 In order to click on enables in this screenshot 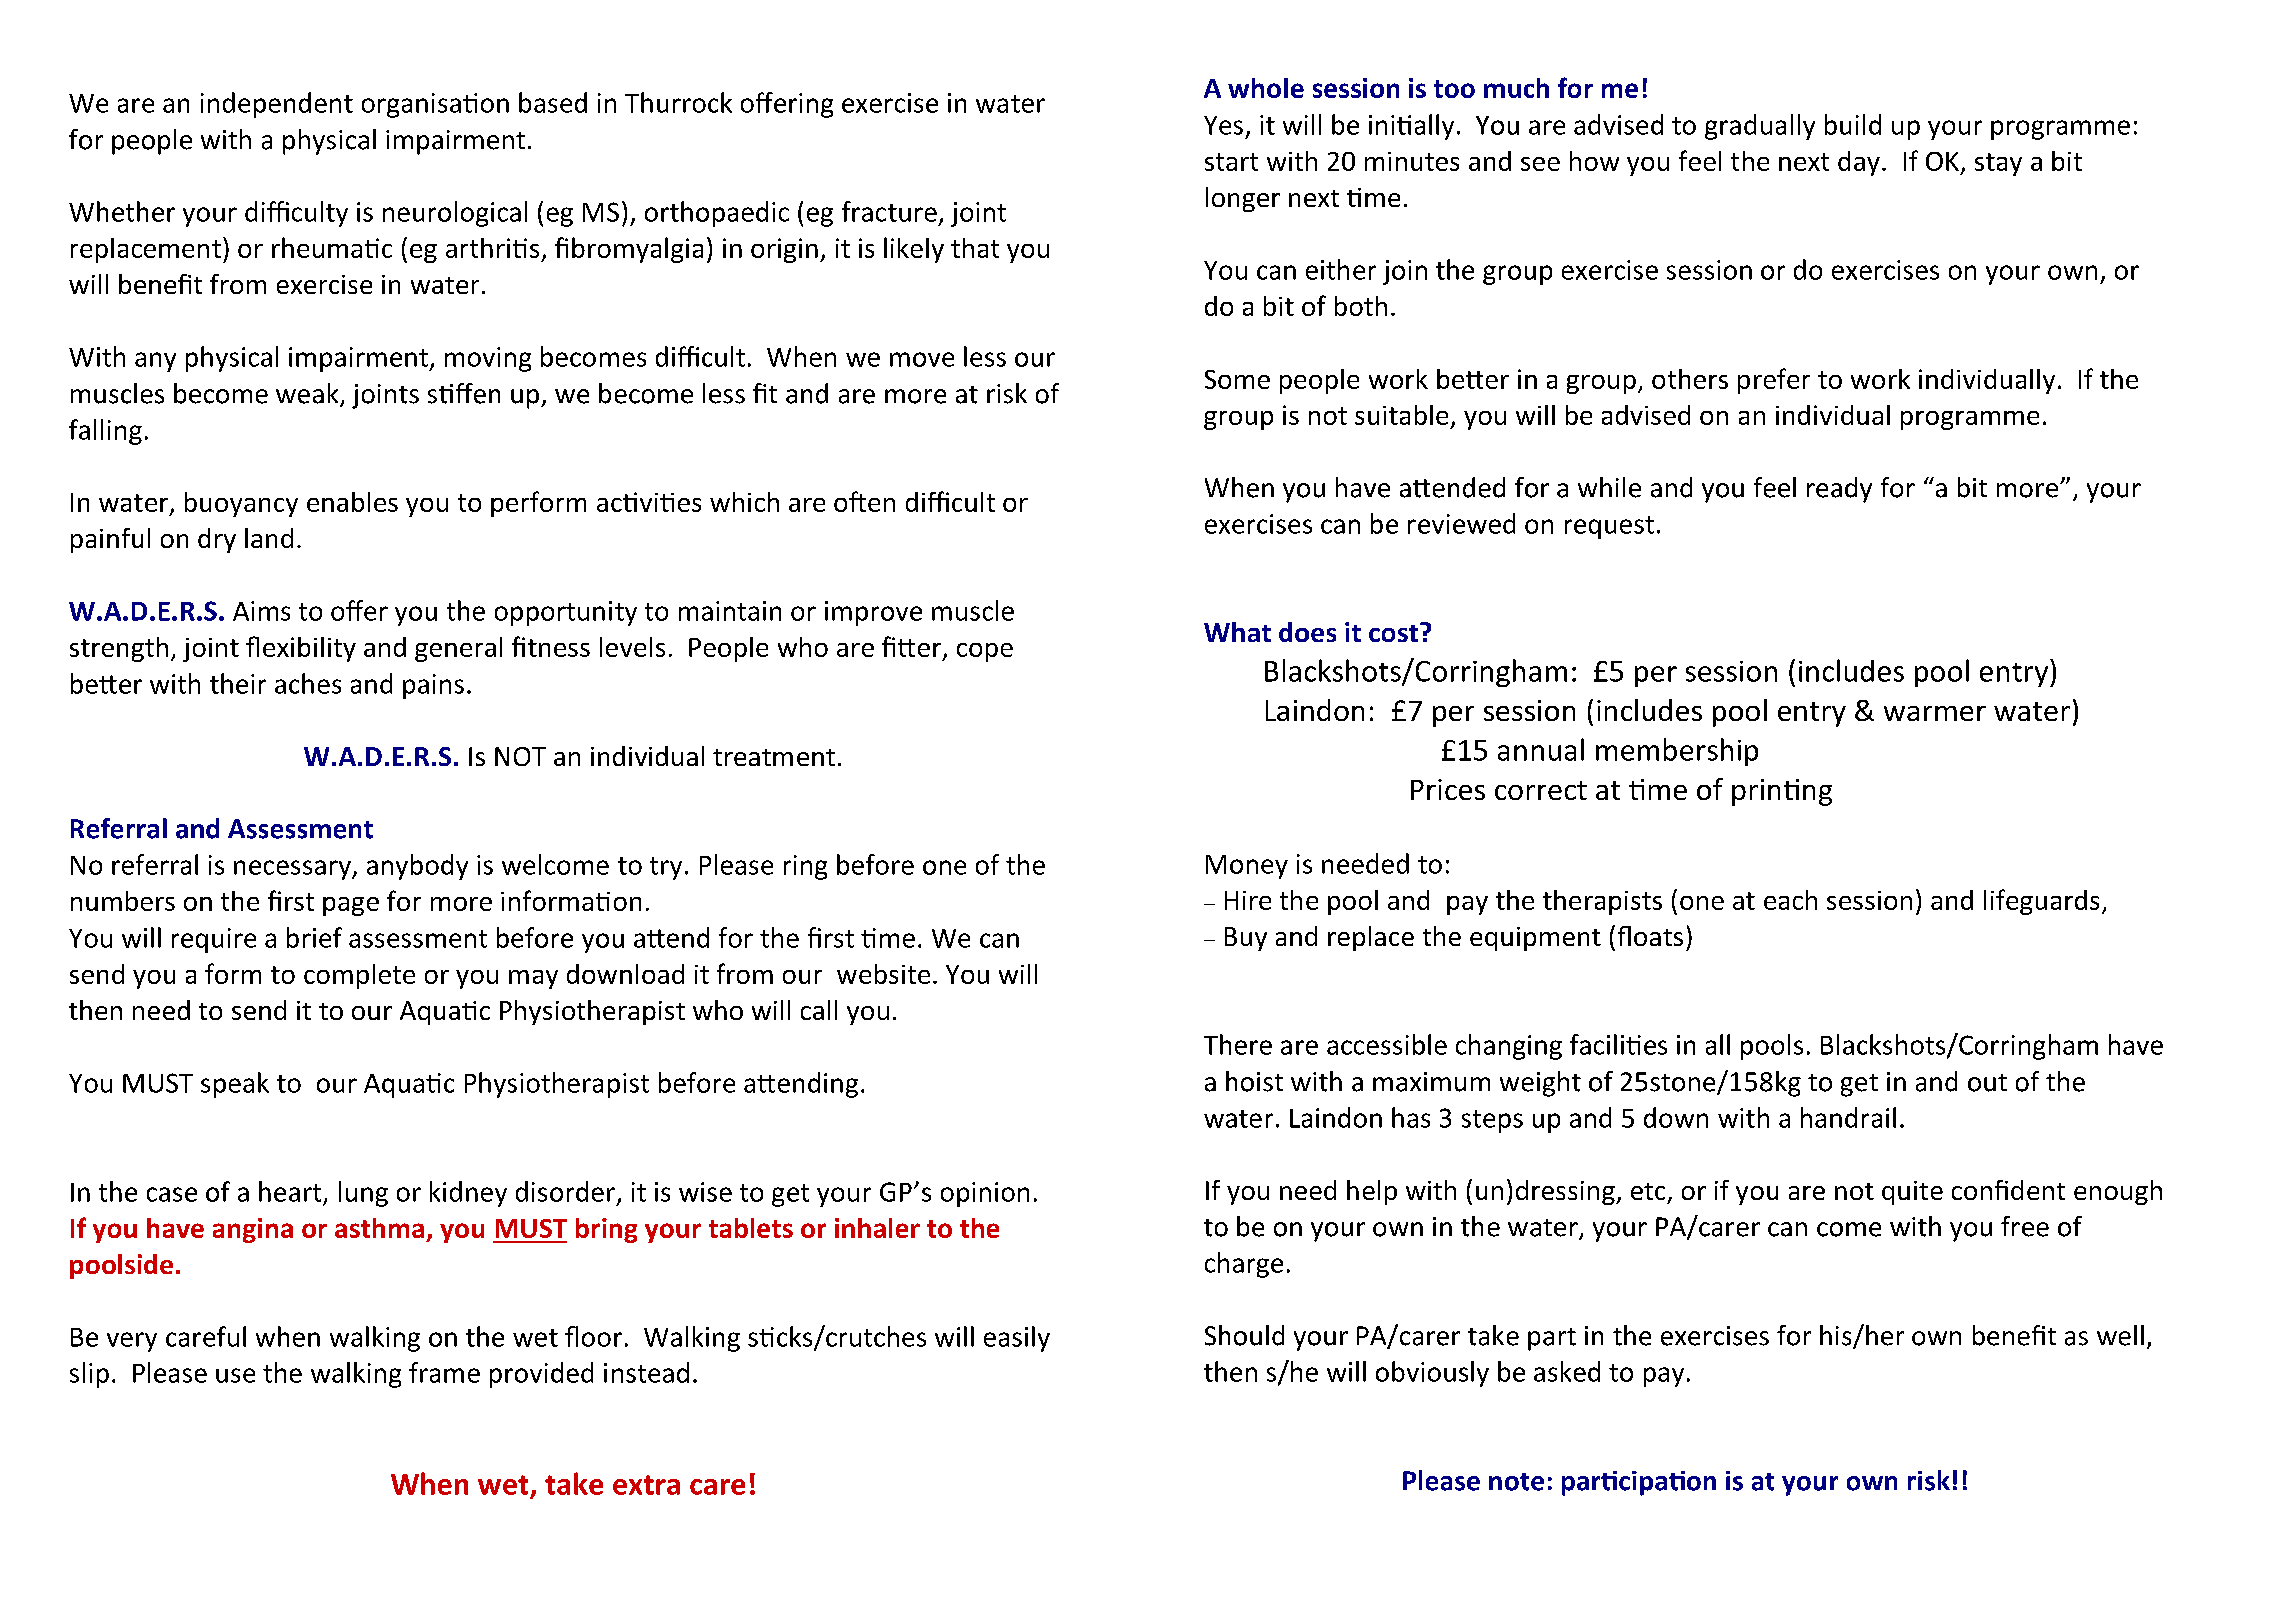, I will do `click(352, 502)`.
